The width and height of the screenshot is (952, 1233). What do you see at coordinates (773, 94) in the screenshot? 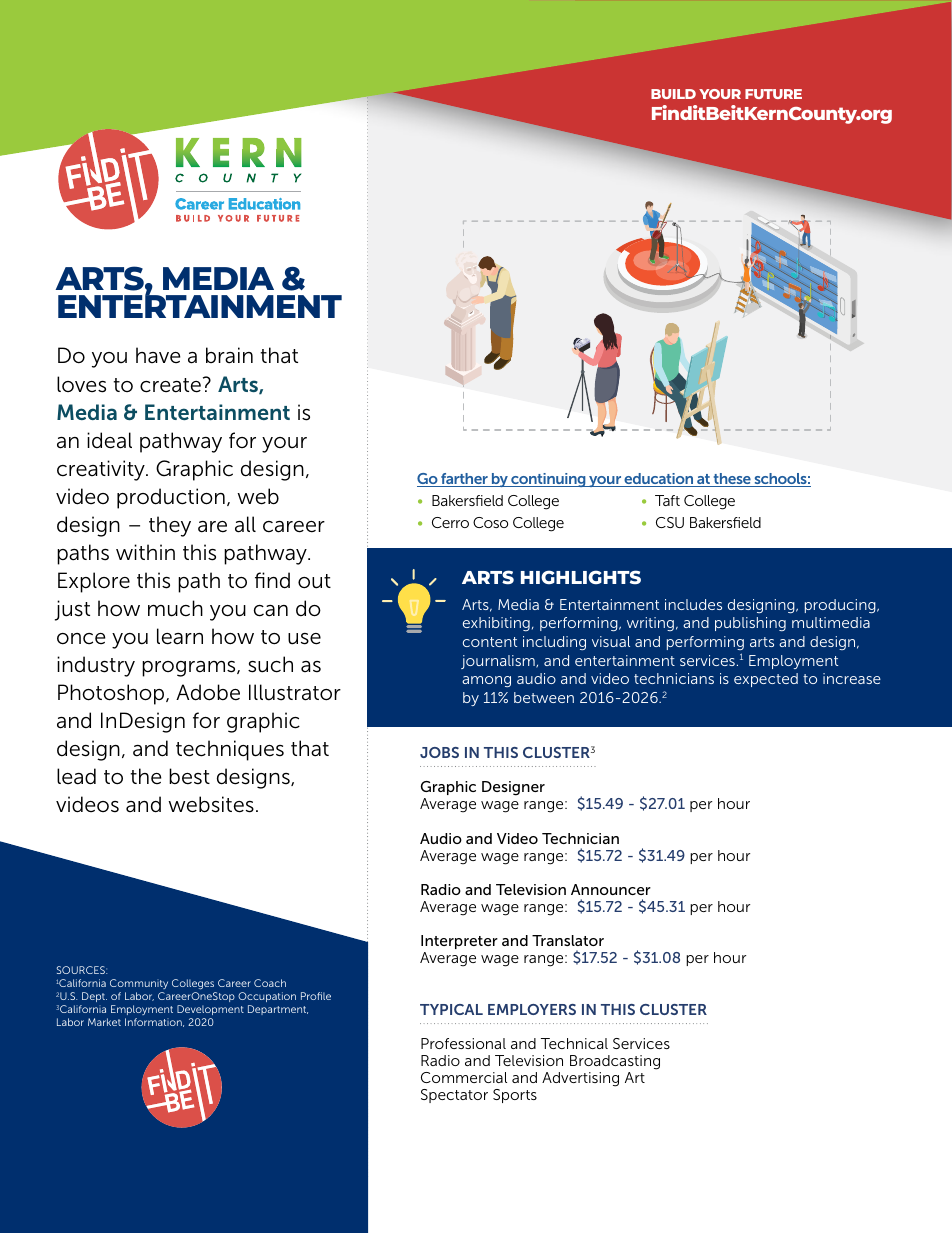
I see `FUTURE` at bounding box center [773, 94].
